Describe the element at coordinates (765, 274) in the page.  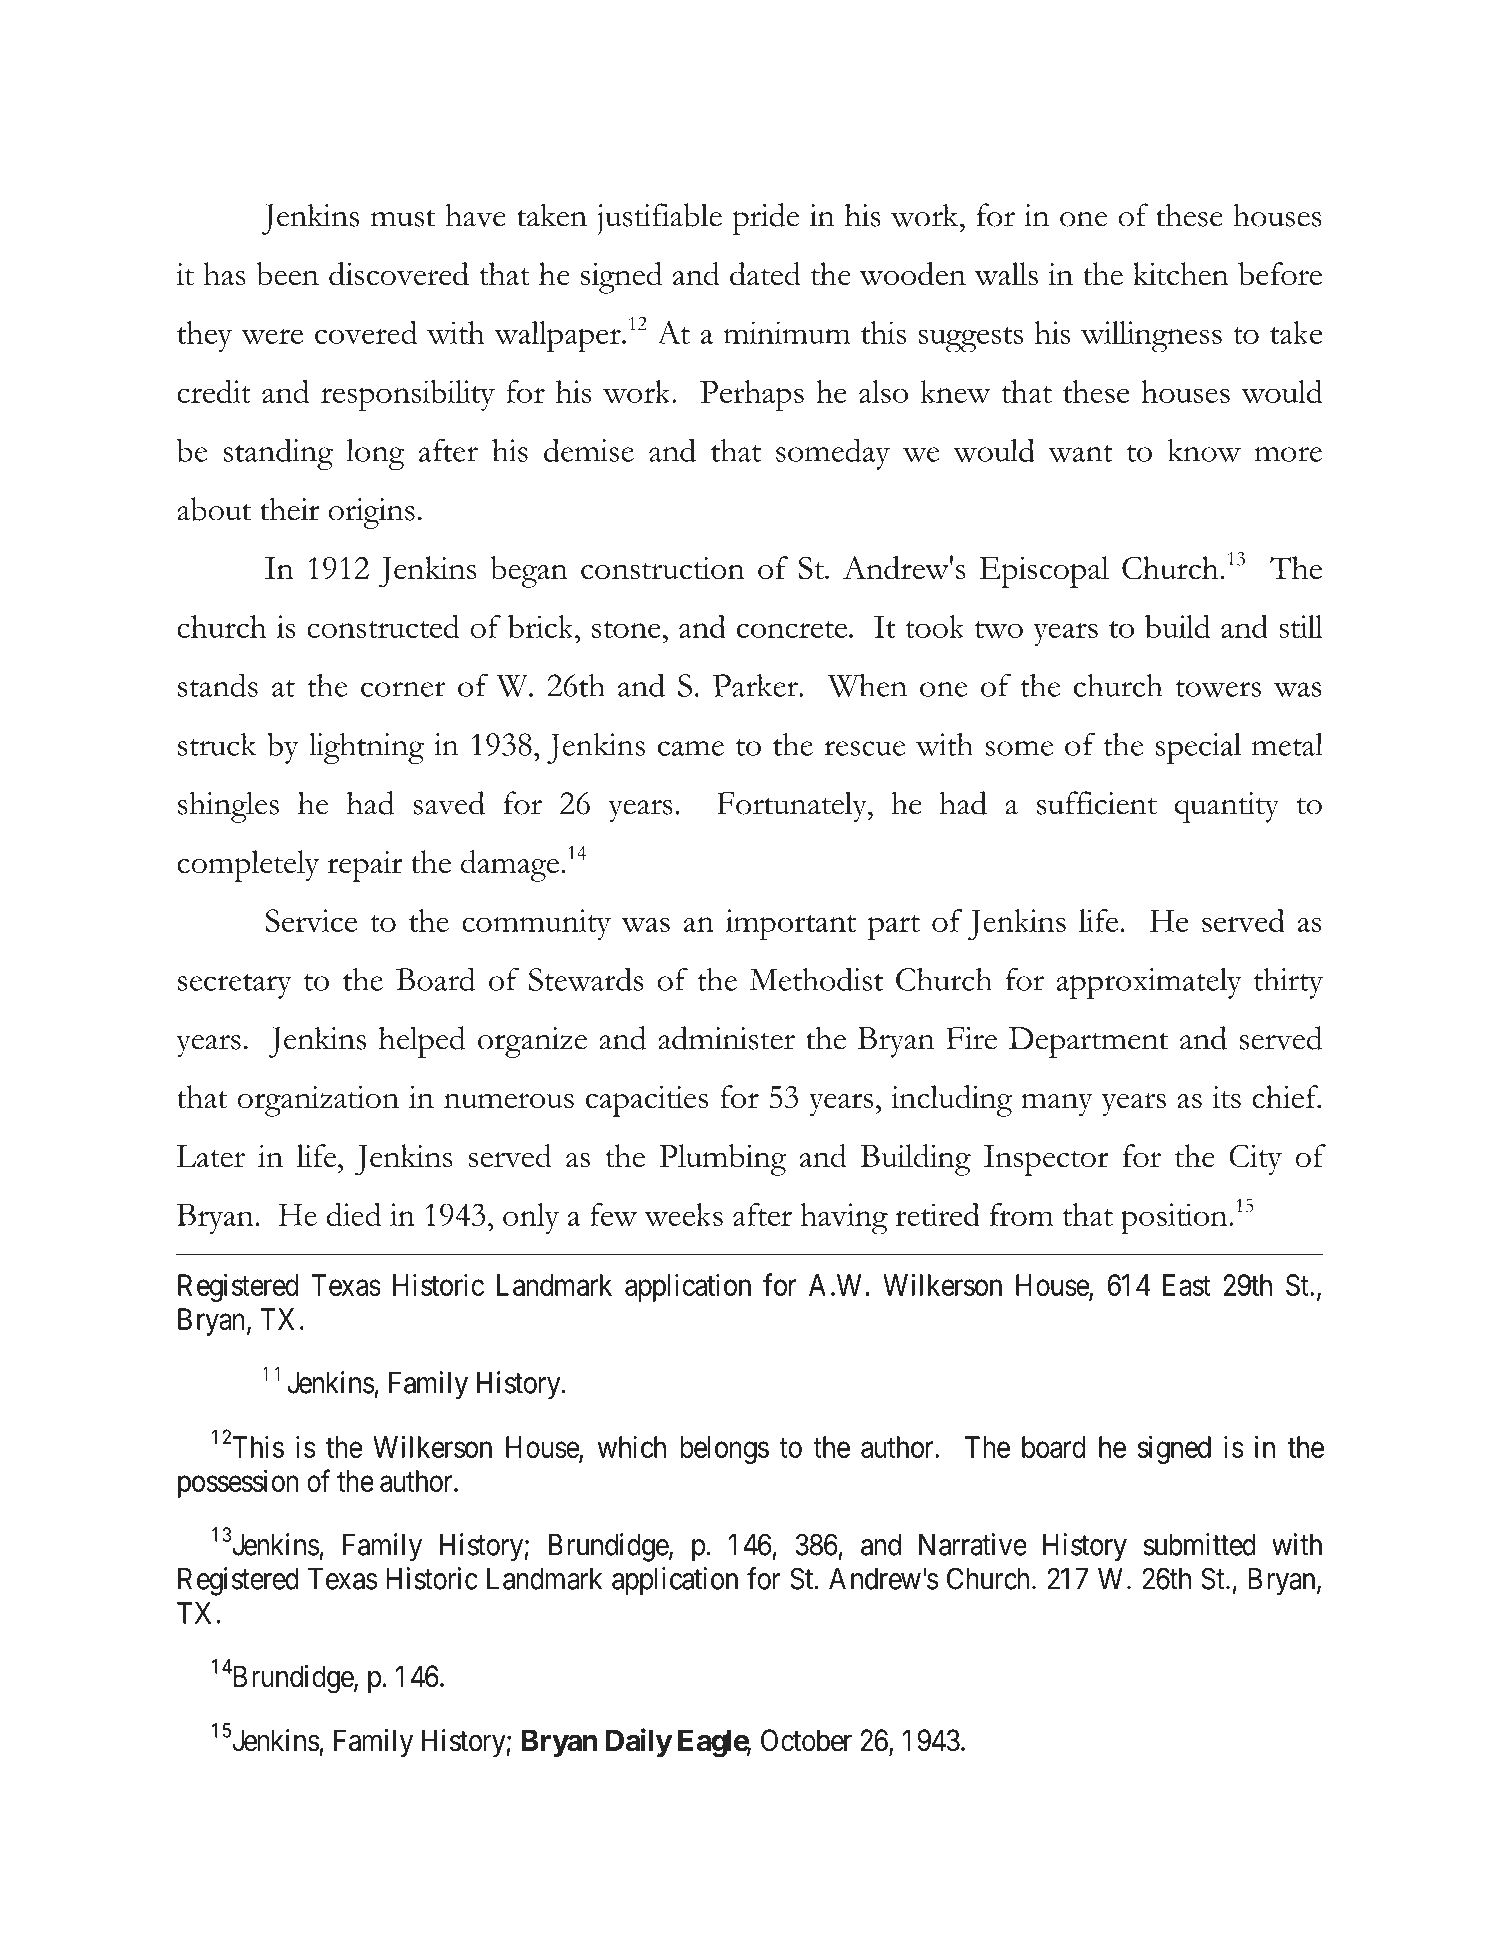
I see `dated` at that location.
